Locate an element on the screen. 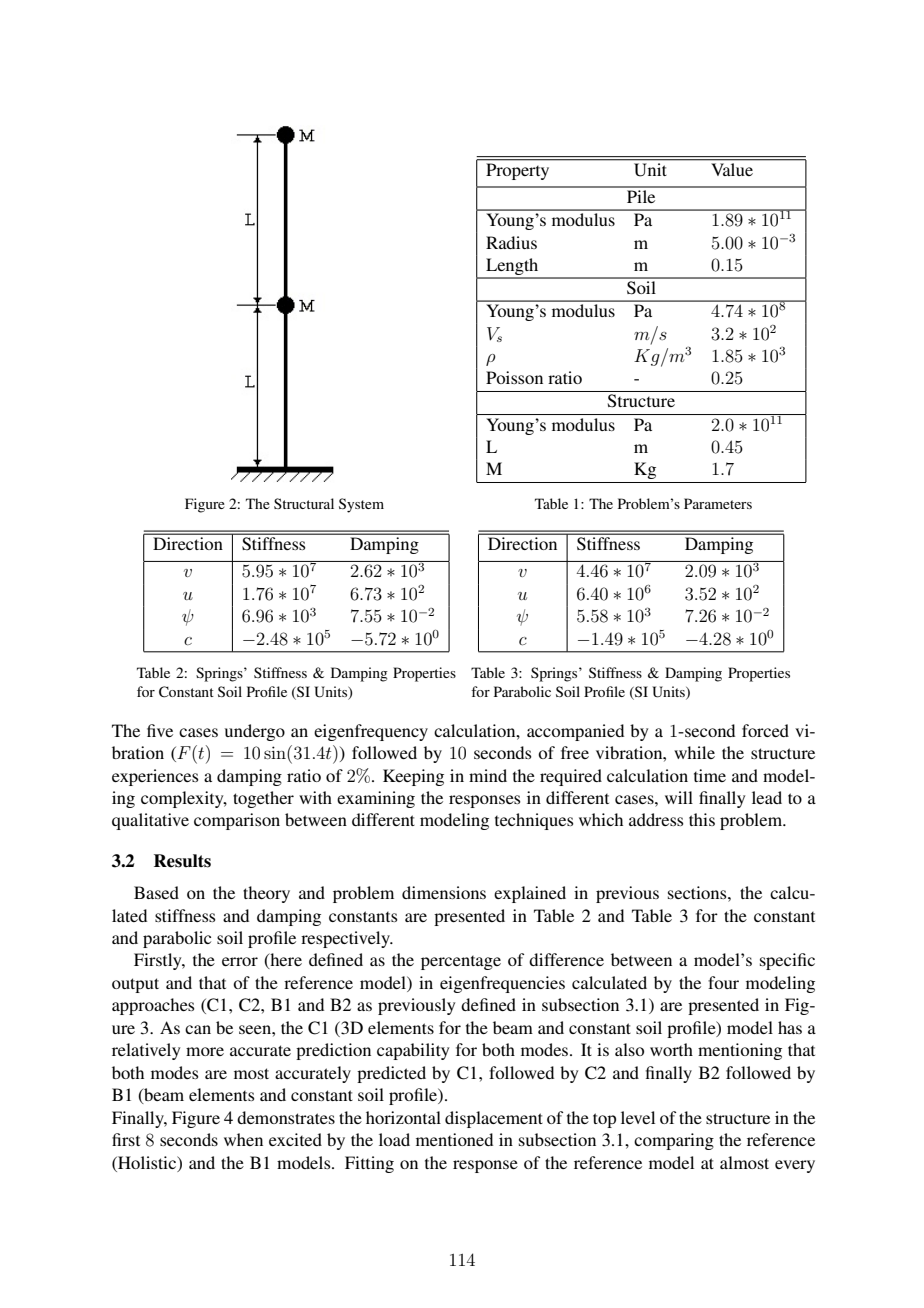  Property is located at coordinates (518, 171).
